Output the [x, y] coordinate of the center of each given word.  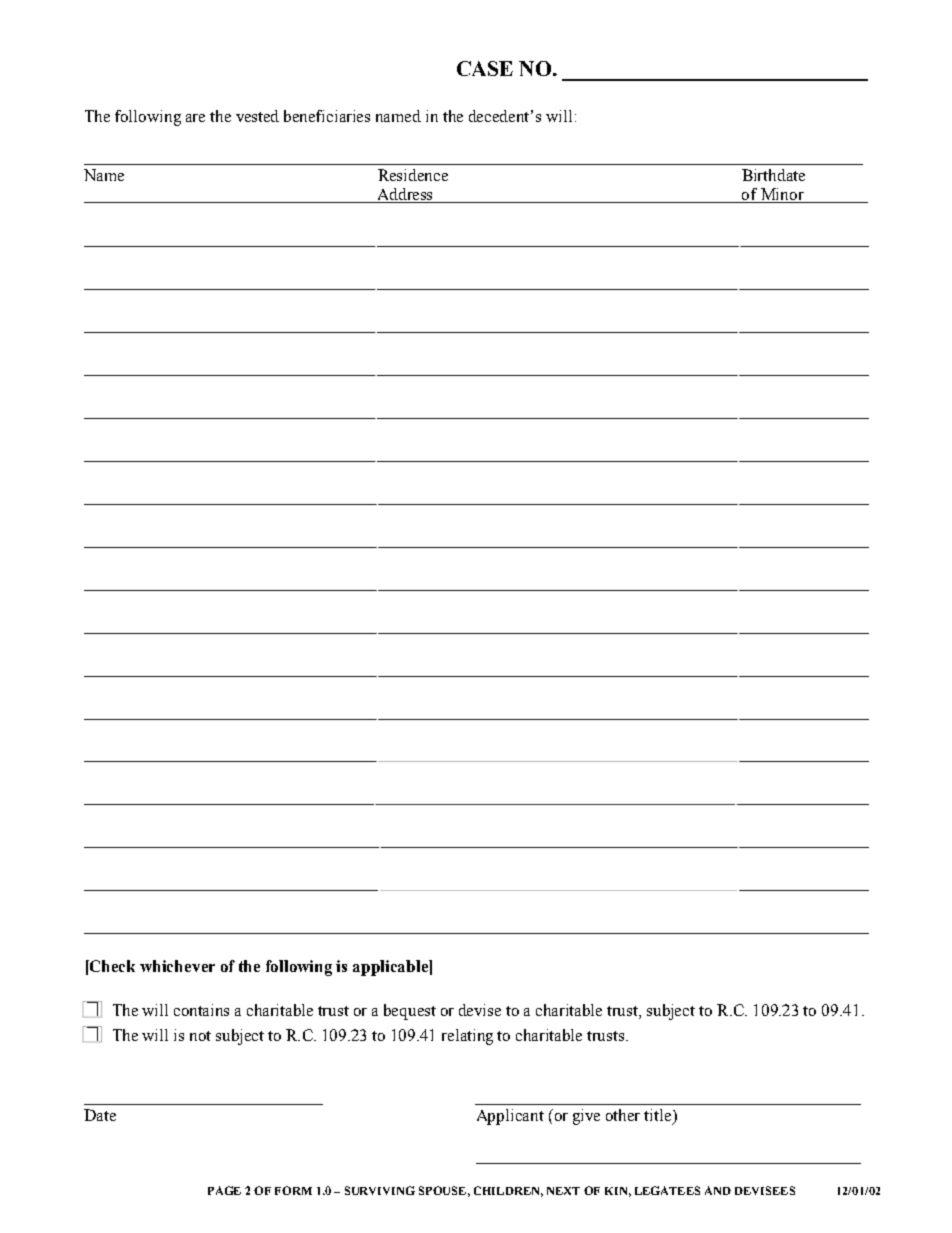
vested [257, 116]
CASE [485, 68]
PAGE [224, 1190]
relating [467, 1037]
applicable [391, 968]
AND [718, 1190]
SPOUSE [442, 1190]
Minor [782, 195]
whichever [177, 966]
